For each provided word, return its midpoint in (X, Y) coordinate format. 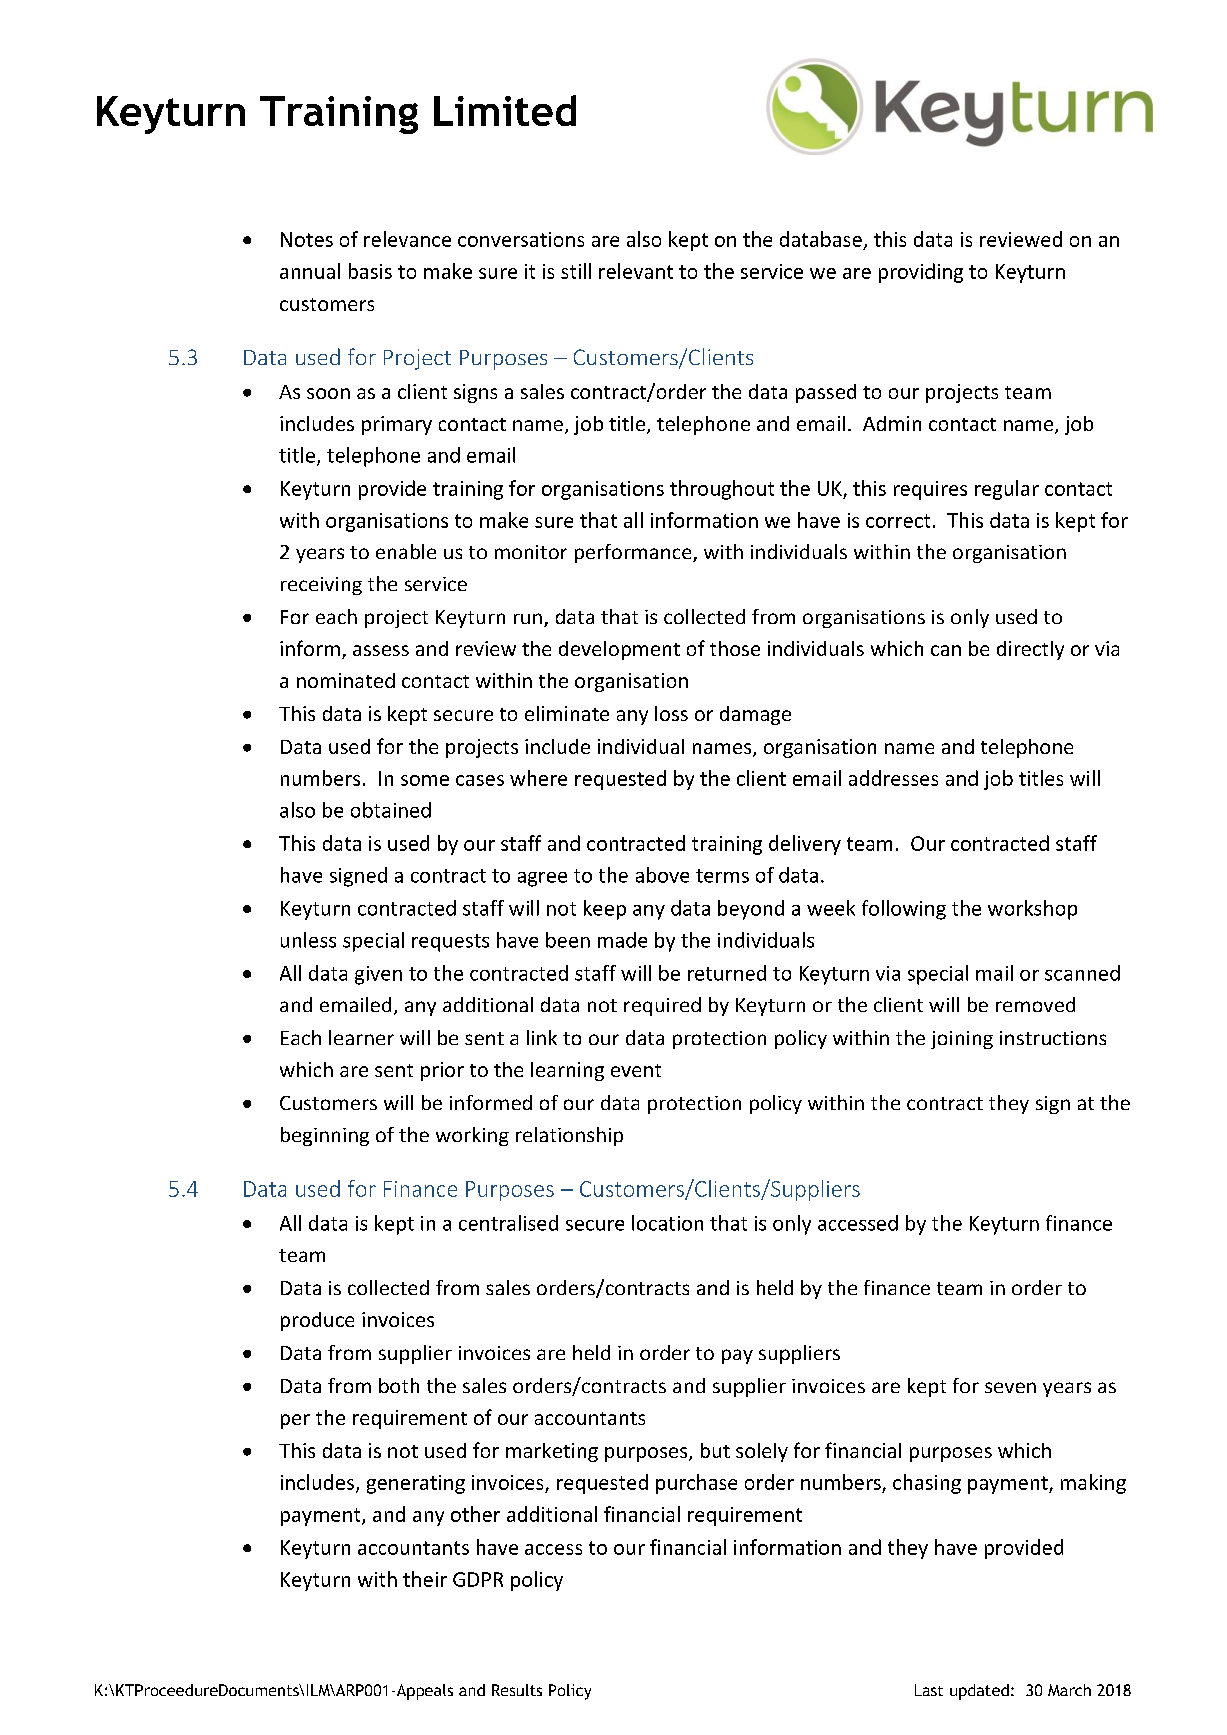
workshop (1032, 910)
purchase (696, 1484)
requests (450, 943)
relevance (407, 239)
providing (921, 273)
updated (979, 1692)
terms (722, 876)
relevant (636, 271)
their (425, 1579)
